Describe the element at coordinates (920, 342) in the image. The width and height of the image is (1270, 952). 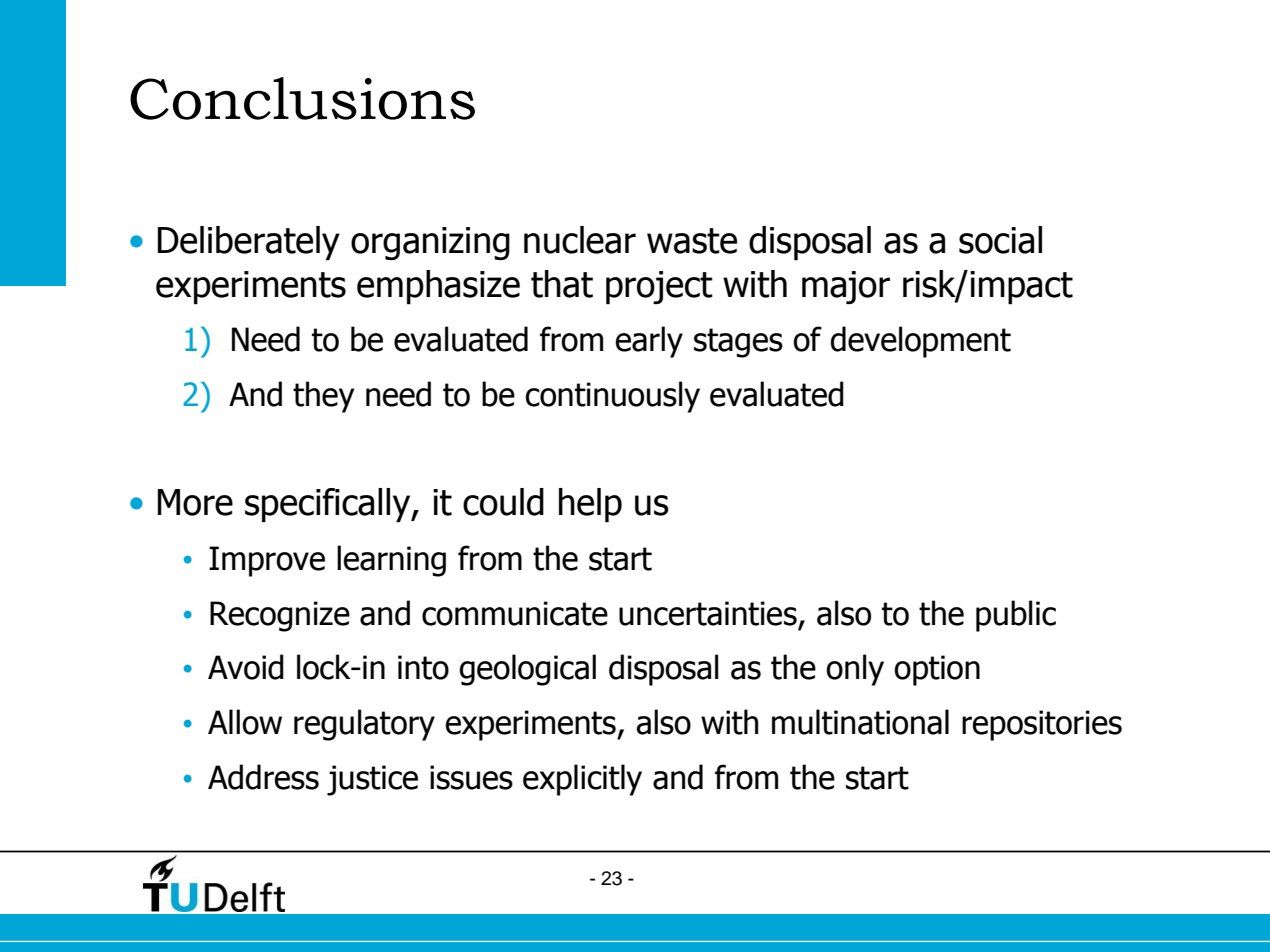
I see `development` at that location.
